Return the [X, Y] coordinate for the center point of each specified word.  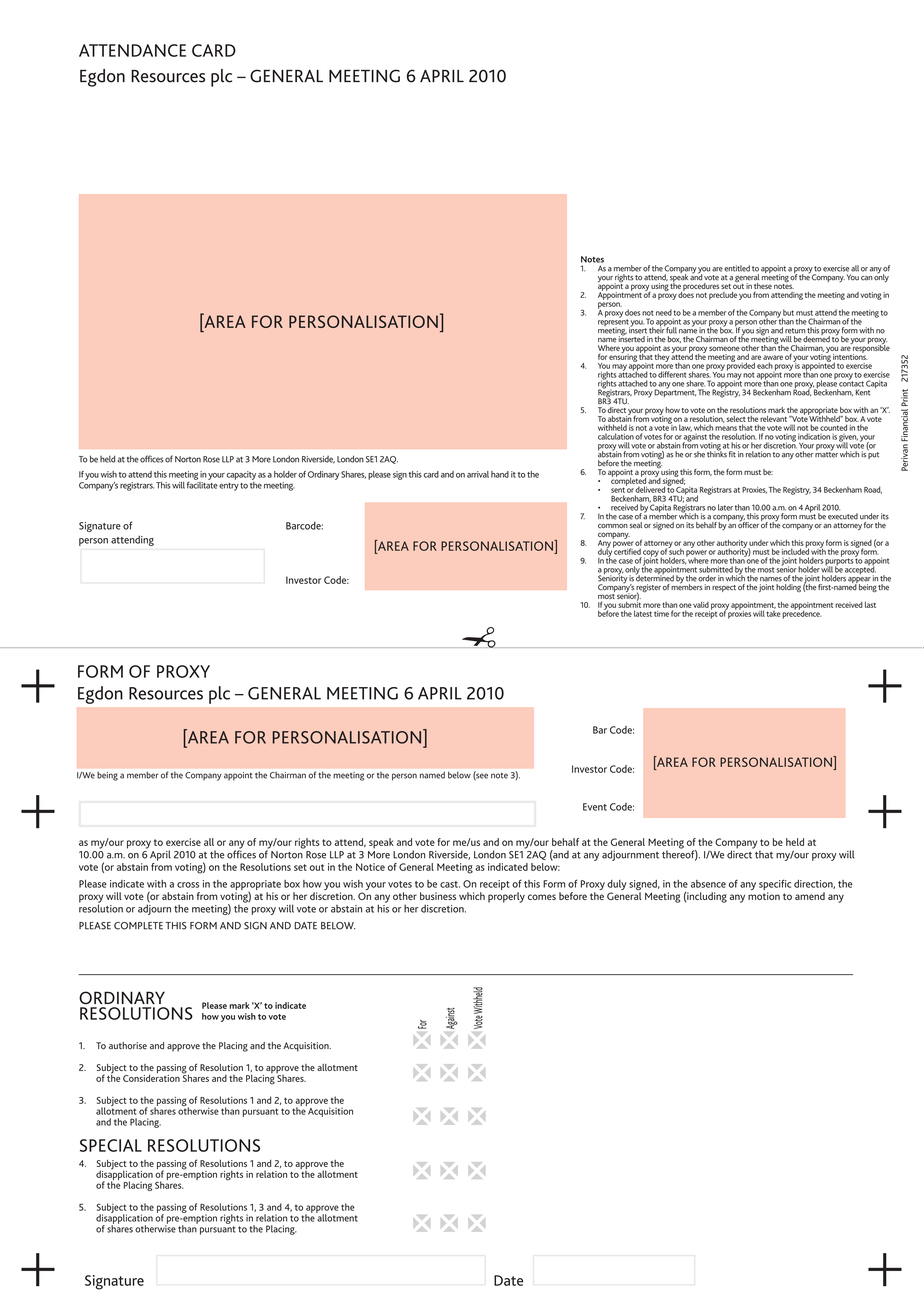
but [788, 312]
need [664, 312]
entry [229, 487]
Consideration [151, 1077]
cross [188, 885]
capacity [241, 475]
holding [788, 588]
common [613, 526]
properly [506, 897]
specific [775, 886]
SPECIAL [111, 1145]
